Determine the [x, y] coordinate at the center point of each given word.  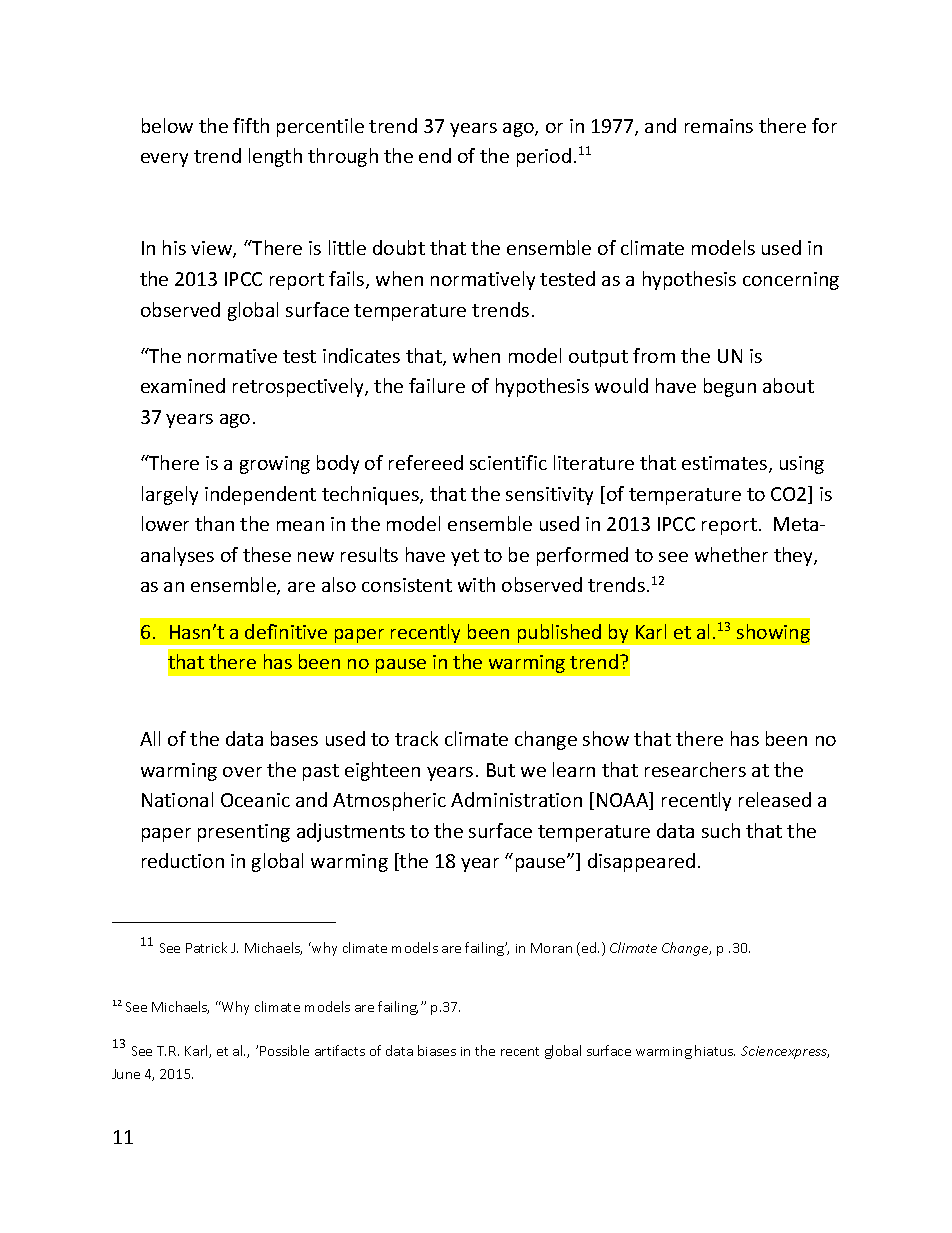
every [164, 160]
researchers [695, 769]
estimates [726, 464]
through [343, 157]
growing [275, 465]
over [242, 772]
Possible [284, 1050]
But [501, 770]
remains [719, 126]
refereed [426, 462]
